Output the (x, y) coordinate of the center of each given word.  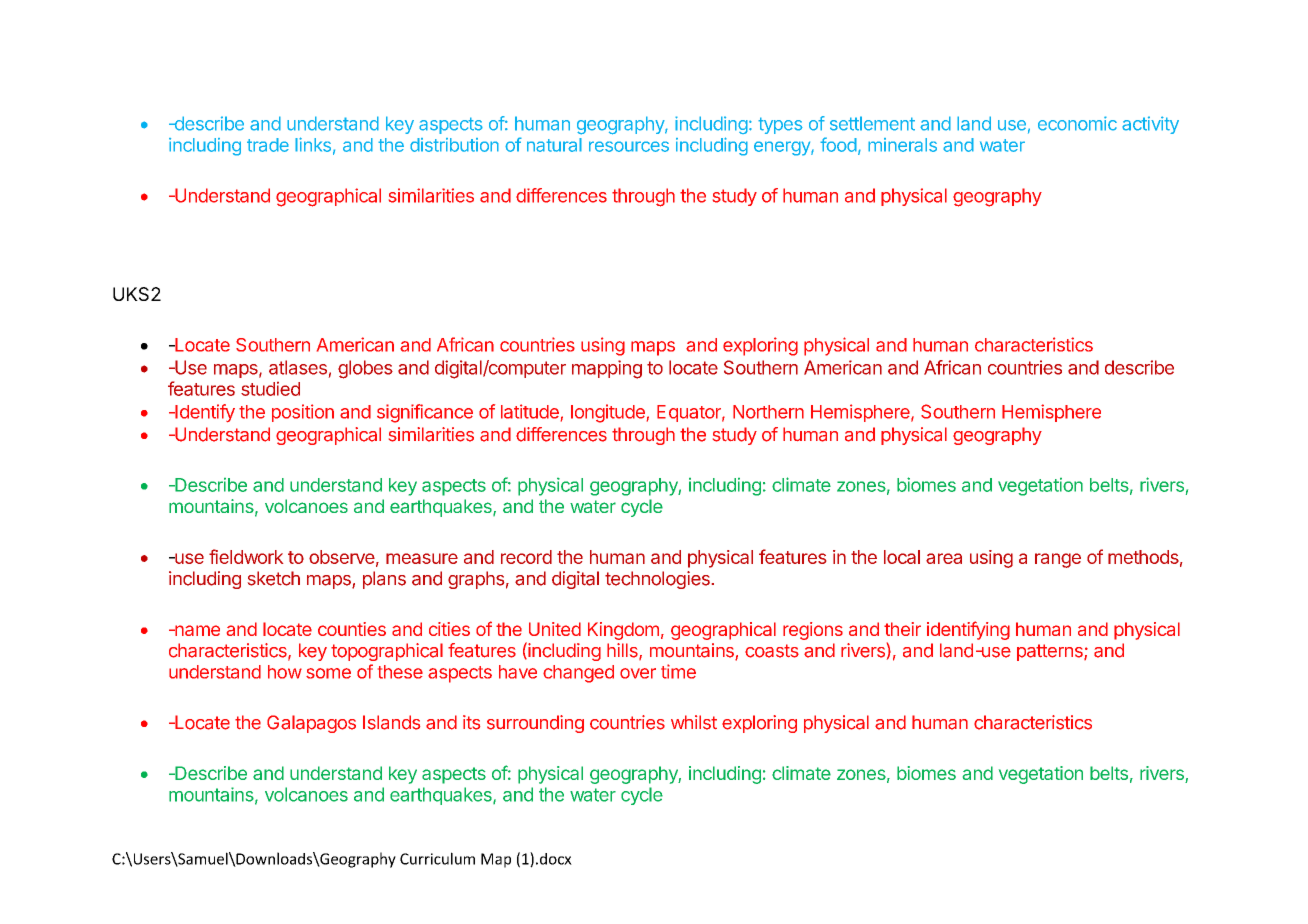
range (1058, 560)
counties (352, 629)
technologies (657, 580)
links (313, 144)
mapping (607, 369)
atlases (298, 367)
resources (629, 146)
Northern (768, 412)
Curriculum (437, 858)
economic (1077, 123)
